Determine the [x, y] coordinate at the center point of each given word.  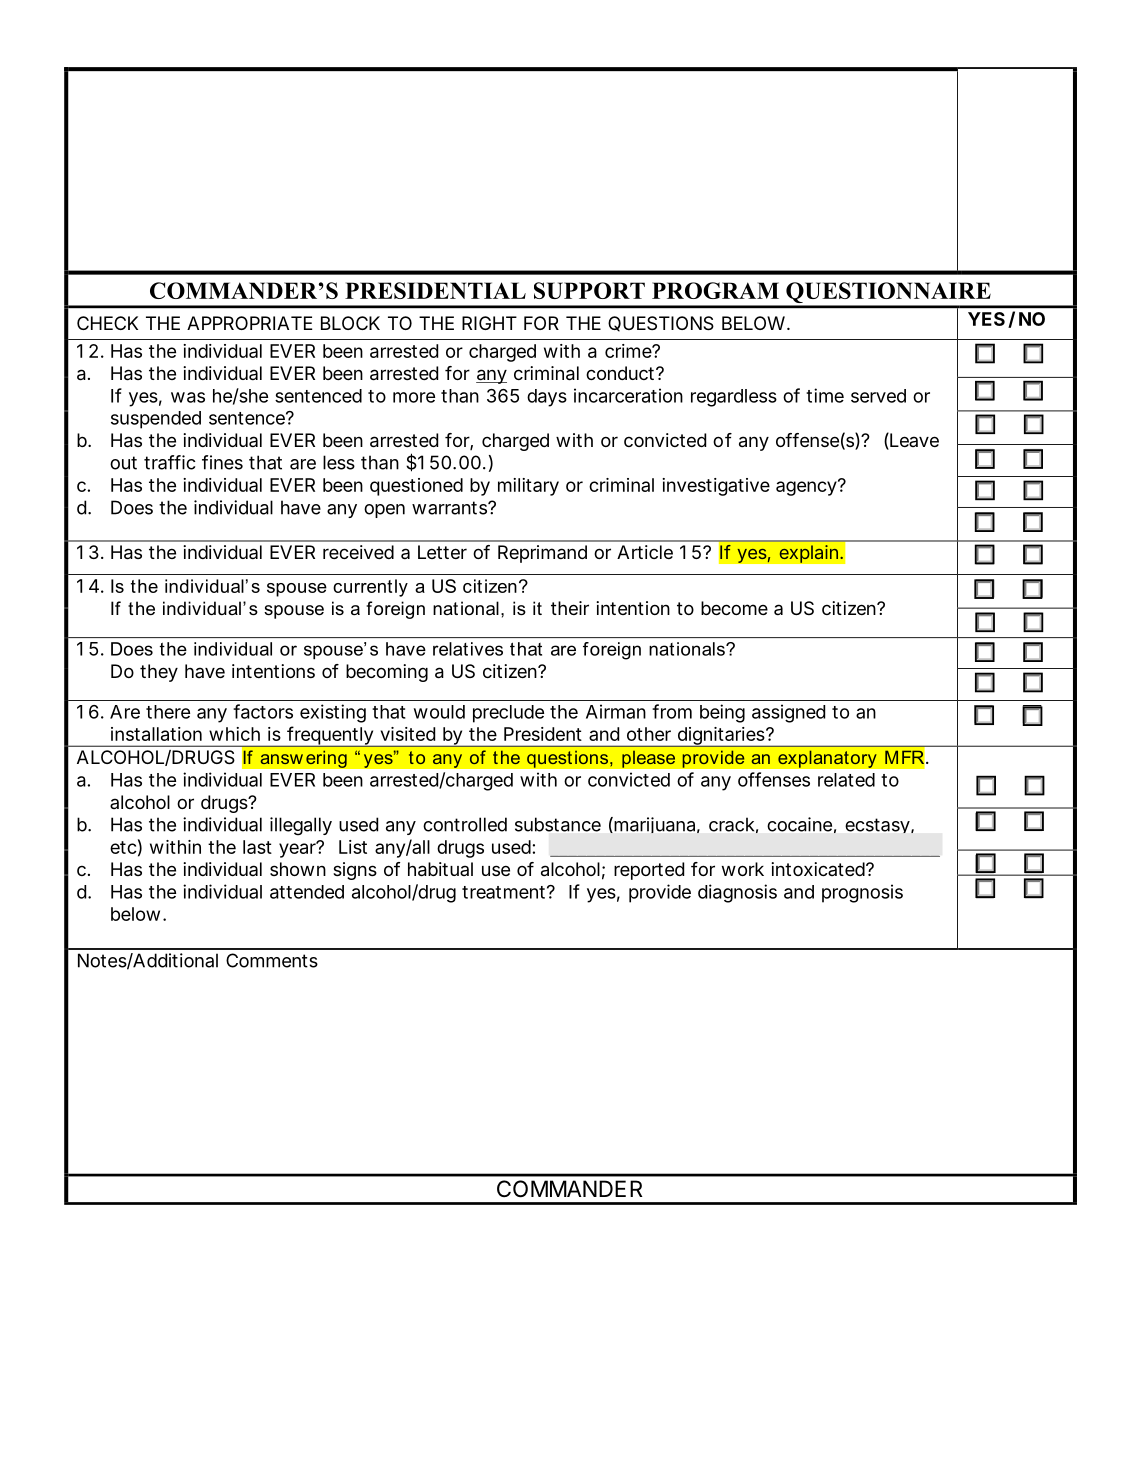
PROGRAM [715, 290]
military [528, 487]
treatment [503, 892]
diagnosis [737, 893]
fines [222, 462]
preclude [508, 714]
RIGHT [489, 323]
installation [156, 734]
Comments [272, 960]
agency [806, 488]
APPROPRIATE [249, 323]
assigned [788, 713]
